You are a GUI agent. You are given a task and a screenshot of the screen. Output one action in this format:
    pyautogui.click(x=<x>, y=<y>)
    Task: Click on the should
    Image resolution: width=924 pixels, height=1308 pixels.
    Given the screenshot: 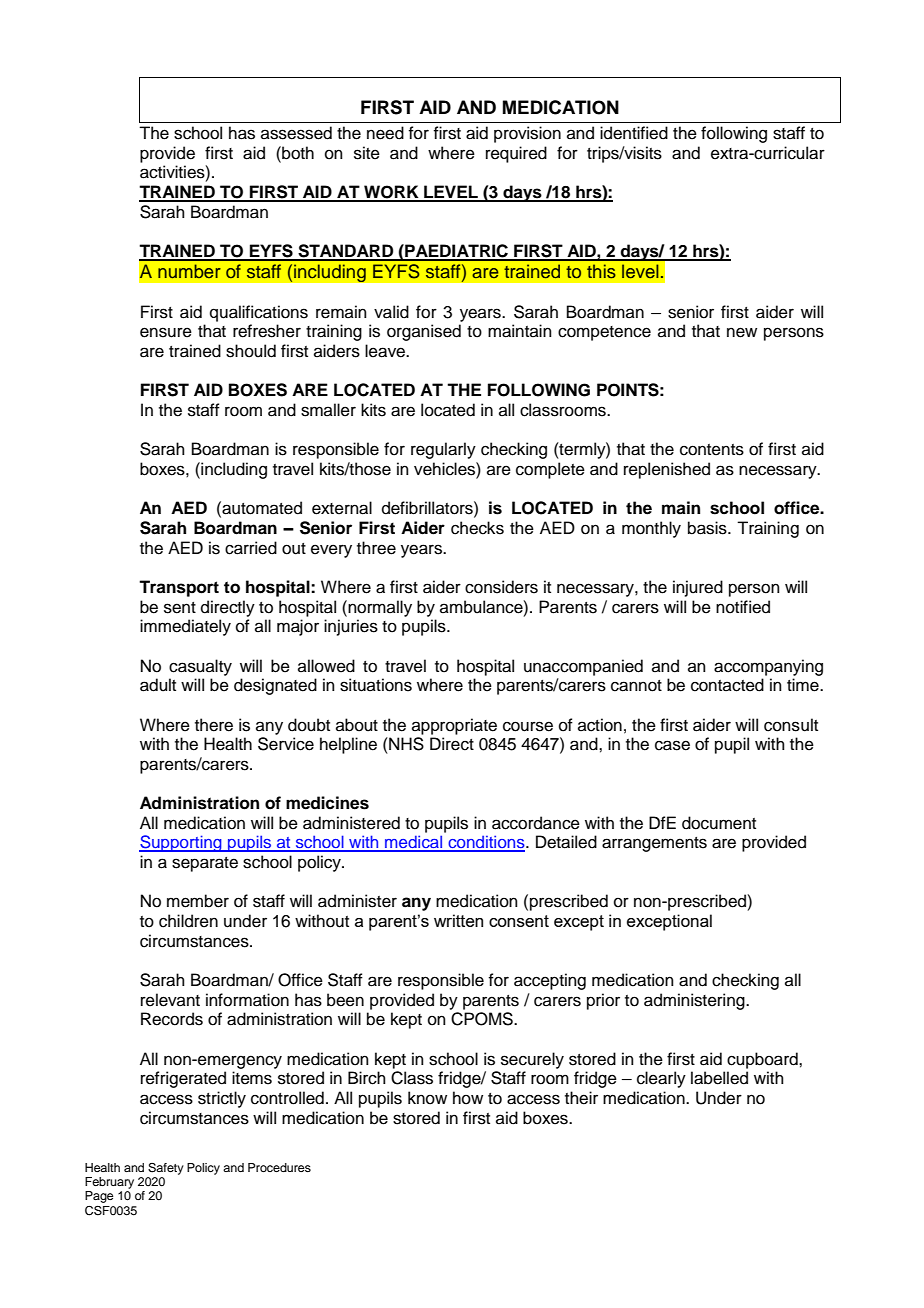 What is the action you would take?
    pyautogui.click(x=251, y=351)
